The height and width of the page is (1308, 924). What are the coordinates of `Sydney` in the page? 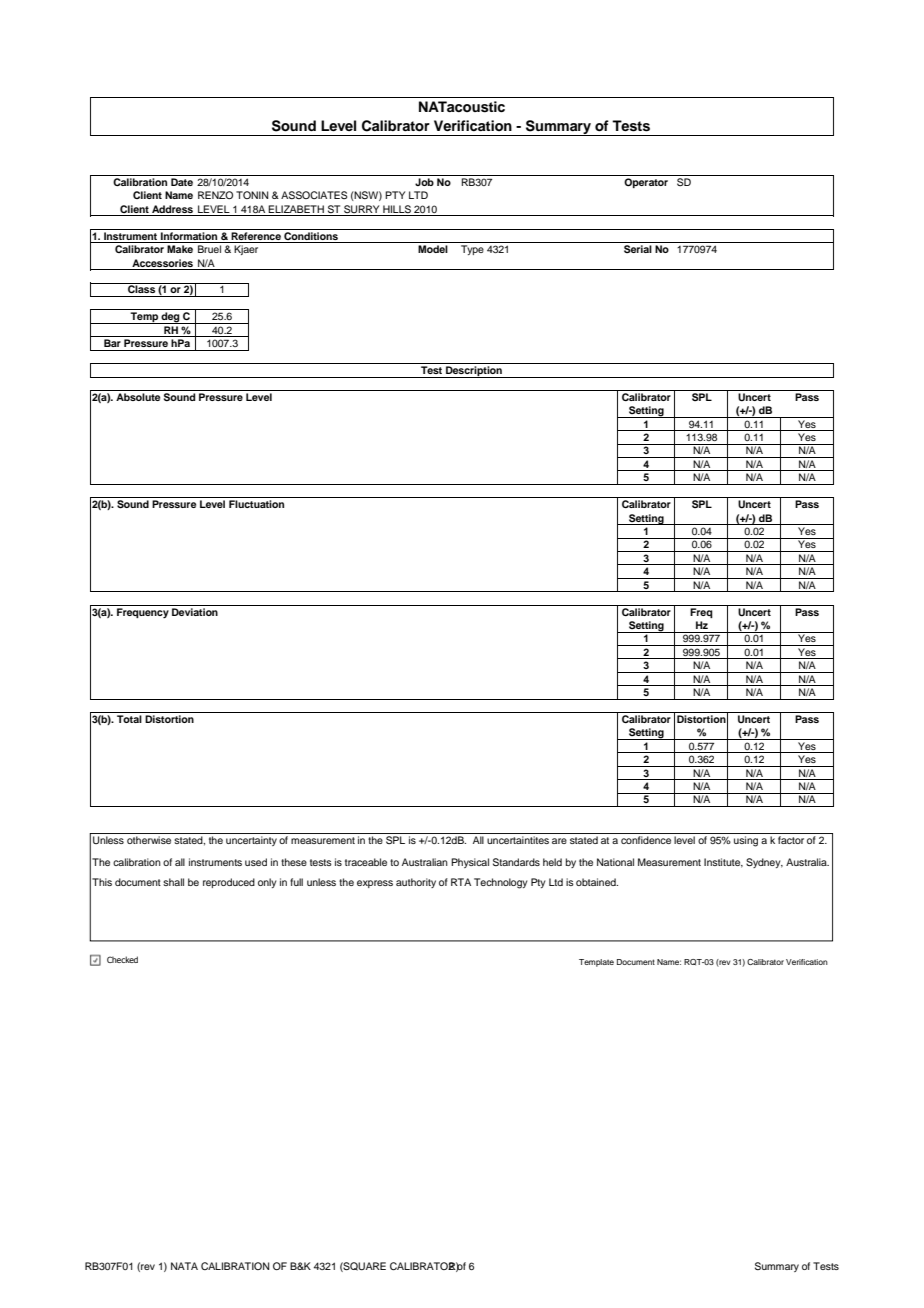 It's located at (764, 863).
